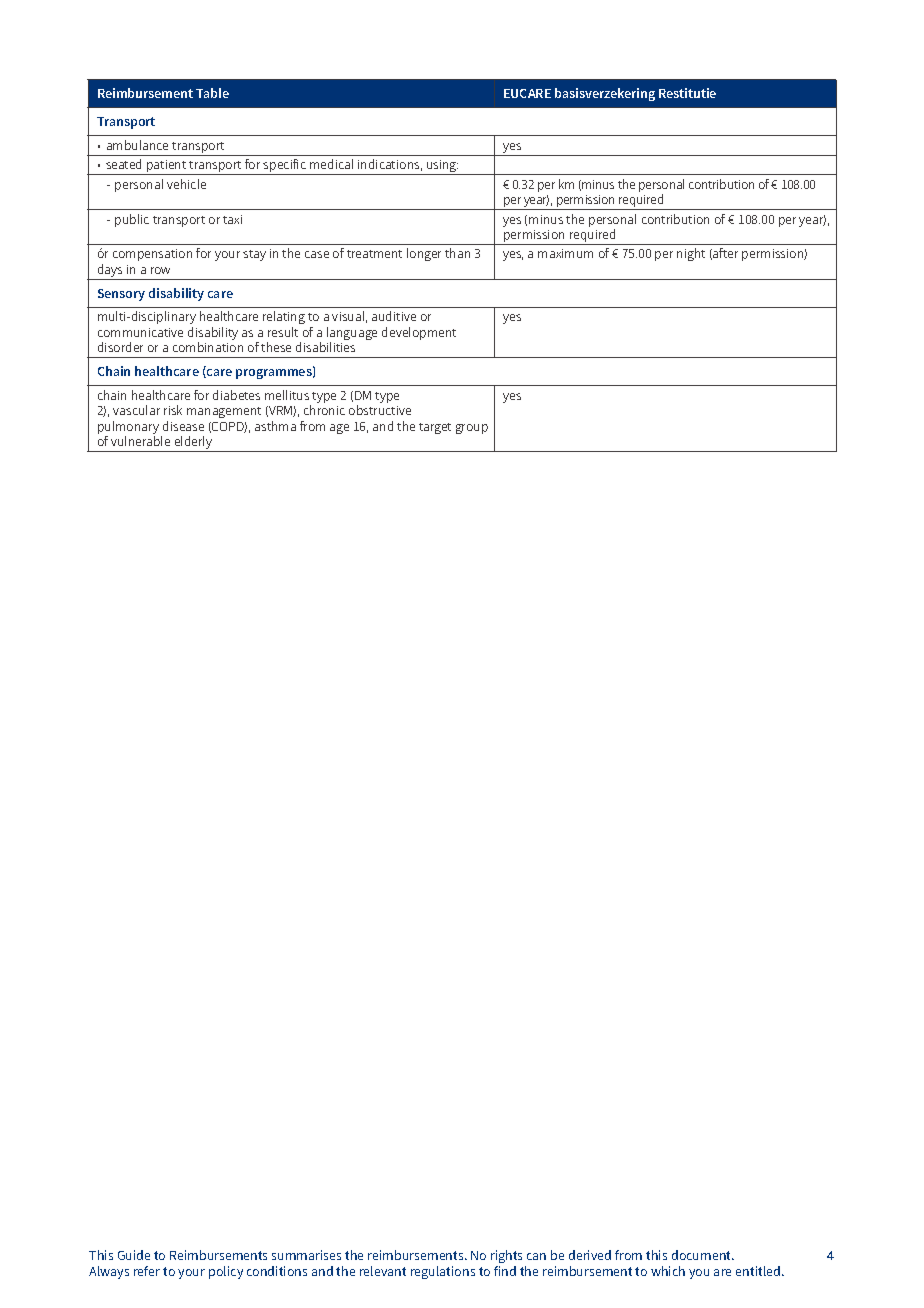 This screenshot has width=924, height=1308. Describe the element at coordinates (703, 1255) in the screenshot. I see `document` at that location.
